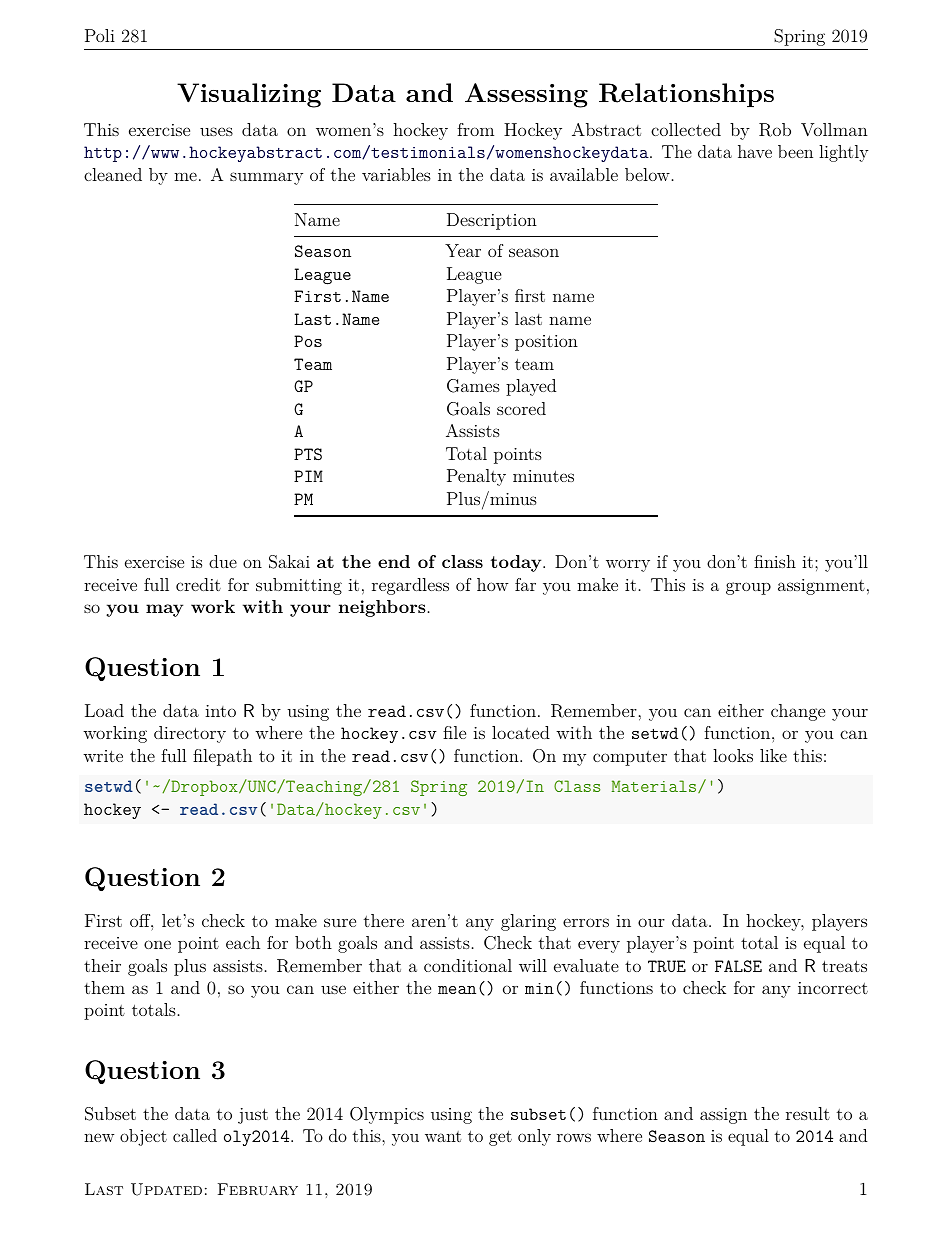  What do you see at coordinates (308, 454) in the document?
I see `PTS` at bounding box center [308, 454].
